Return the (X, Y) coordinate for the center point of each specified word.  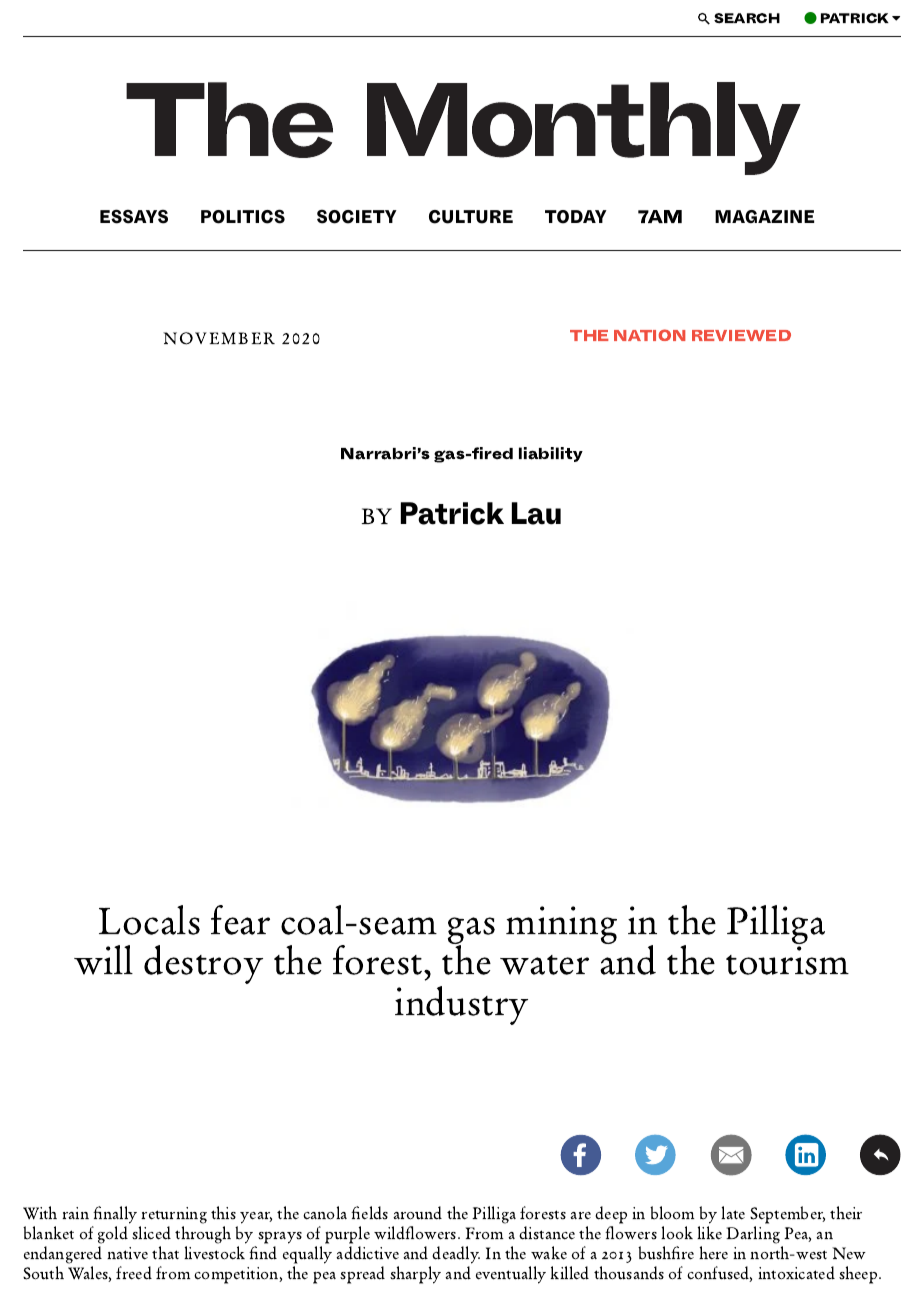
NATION (649, 335)
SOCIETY (357, 216)
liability (551, 454)
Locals (149, 920)
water (544, 965)
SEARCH (747, 18)
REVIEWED (741, 335)
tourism (787, 960)
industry (461, 1005)
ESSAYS (134, 216)
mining (561, 925)
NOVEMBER (219, 338)
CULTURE (471, 217)
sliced (151, 1233)
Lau (536, 513)
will (103, 960)
